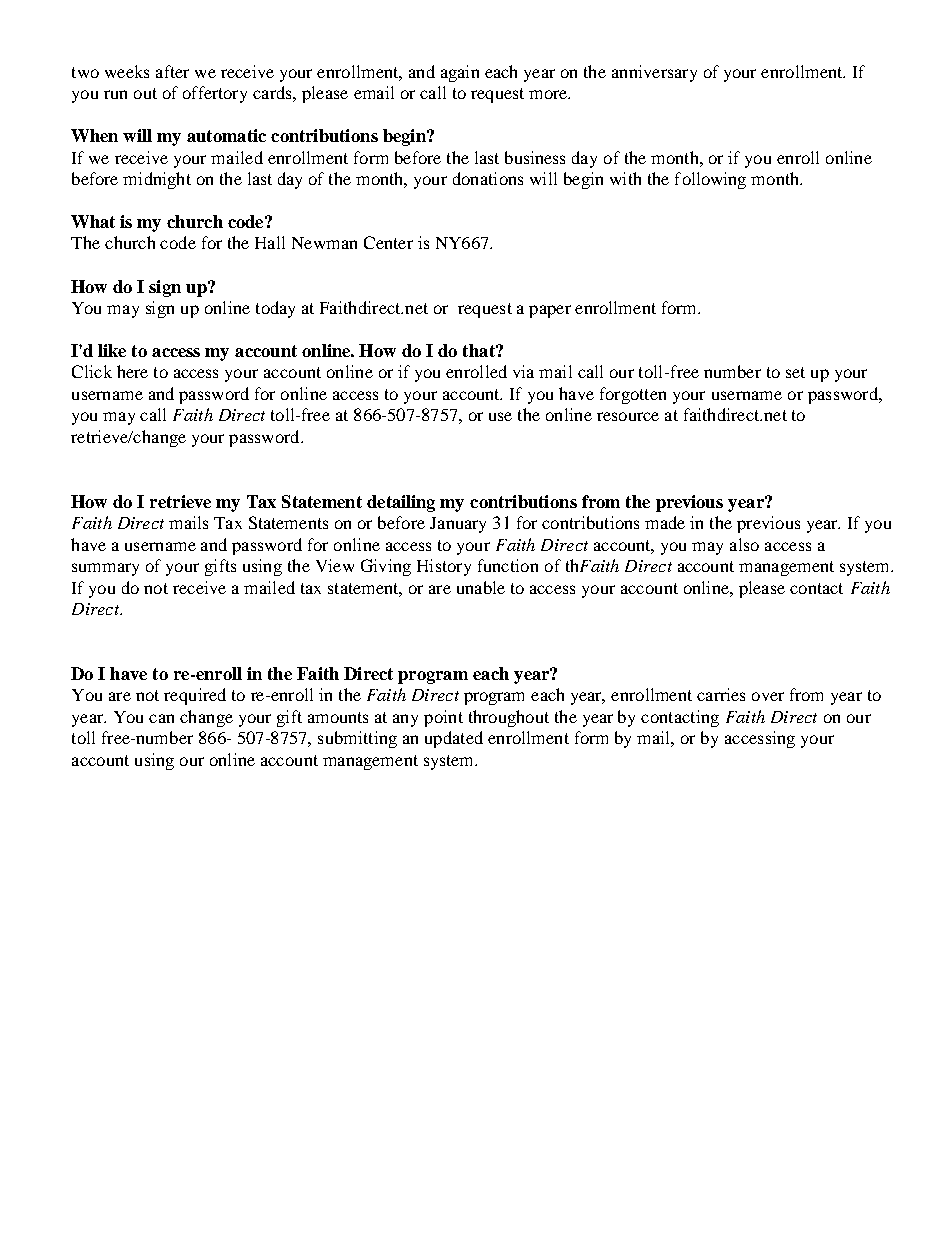  I want to click on after, so click(172, 71).
